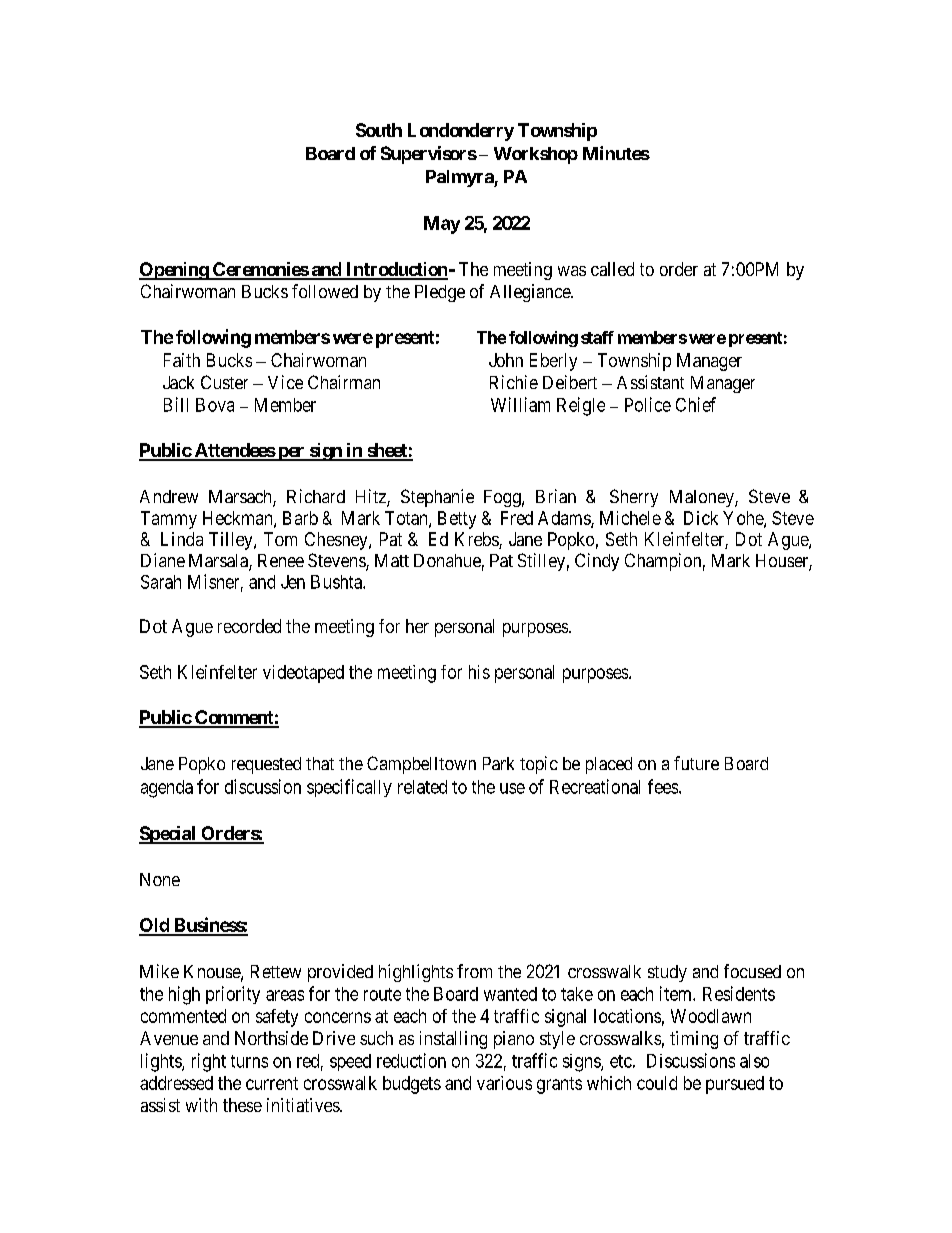 This document has width=952, height=1233. Describe the element at coordinates (460, 178) in the document. I see `Palmyra` at that location.
